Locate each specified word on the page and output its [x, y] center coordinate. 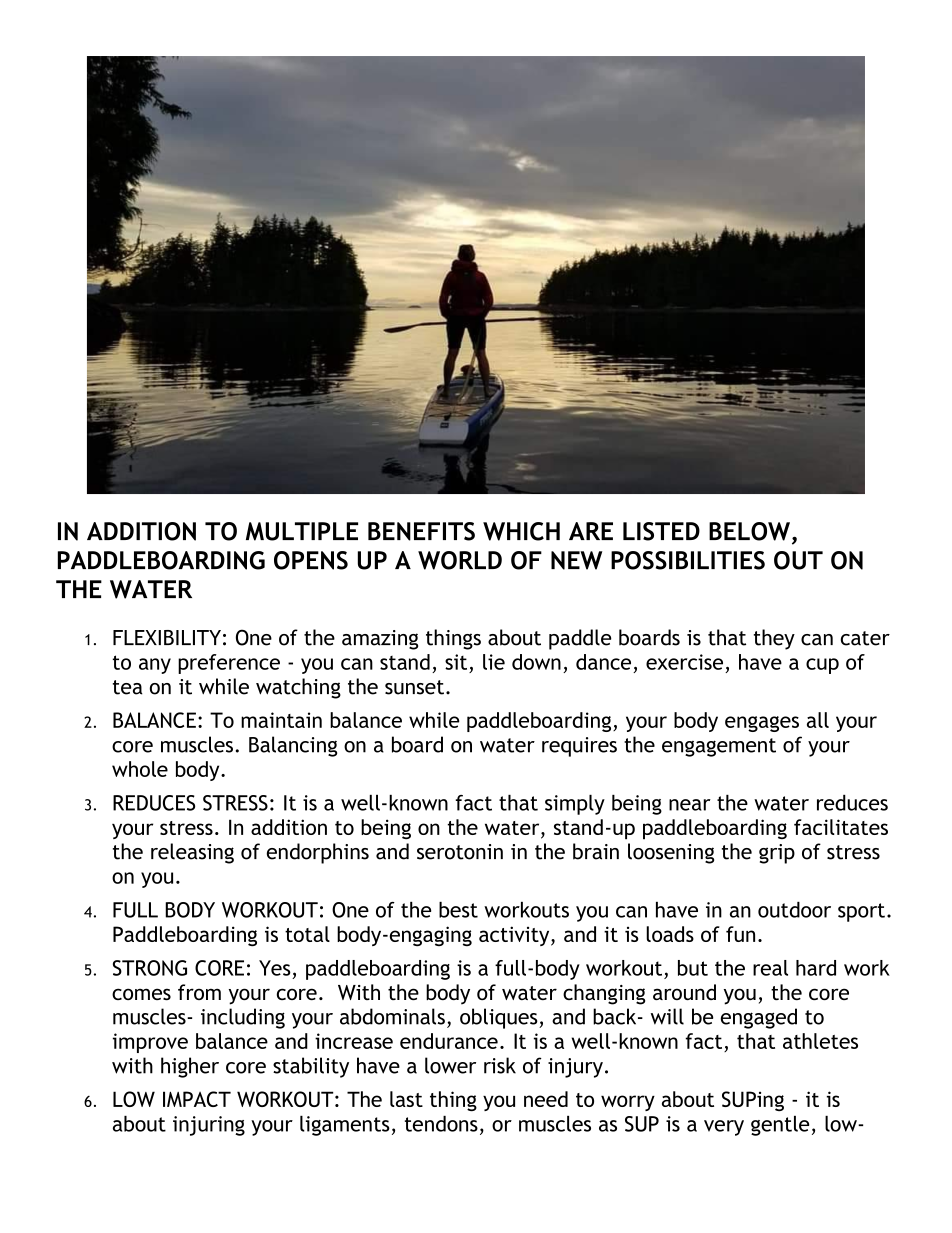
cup [822, 666]
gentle [780, 1126]
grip [777, 854]
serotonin [460, 852]
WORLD [460, 560]
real [770, 968]
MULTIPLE [302, 531]
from [199, 992]
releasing [192, 853]
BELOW [749, 531]
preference [229, 664]
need [546, 1099]
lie [494, 662]
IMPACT [197, 1099]
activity [515, 936]
